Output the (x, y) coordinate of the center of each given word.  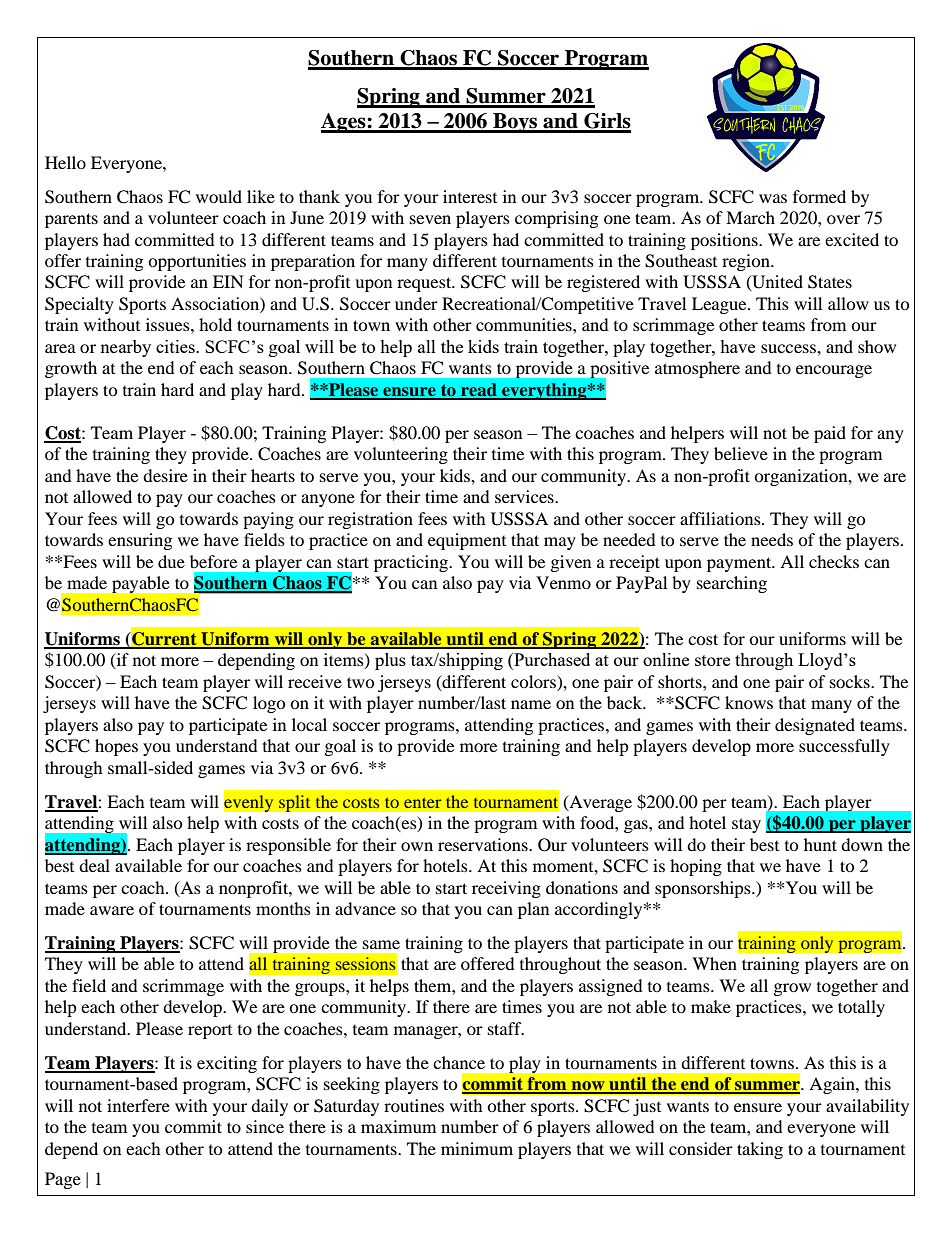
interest (470, 196)
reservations (484, 844)
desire (165, 475)
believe (741, 453)
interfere (138, 1105)
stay (746, 825)
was (773, 198)
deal (94, 865)
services (525, 496)
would (219, 196)
